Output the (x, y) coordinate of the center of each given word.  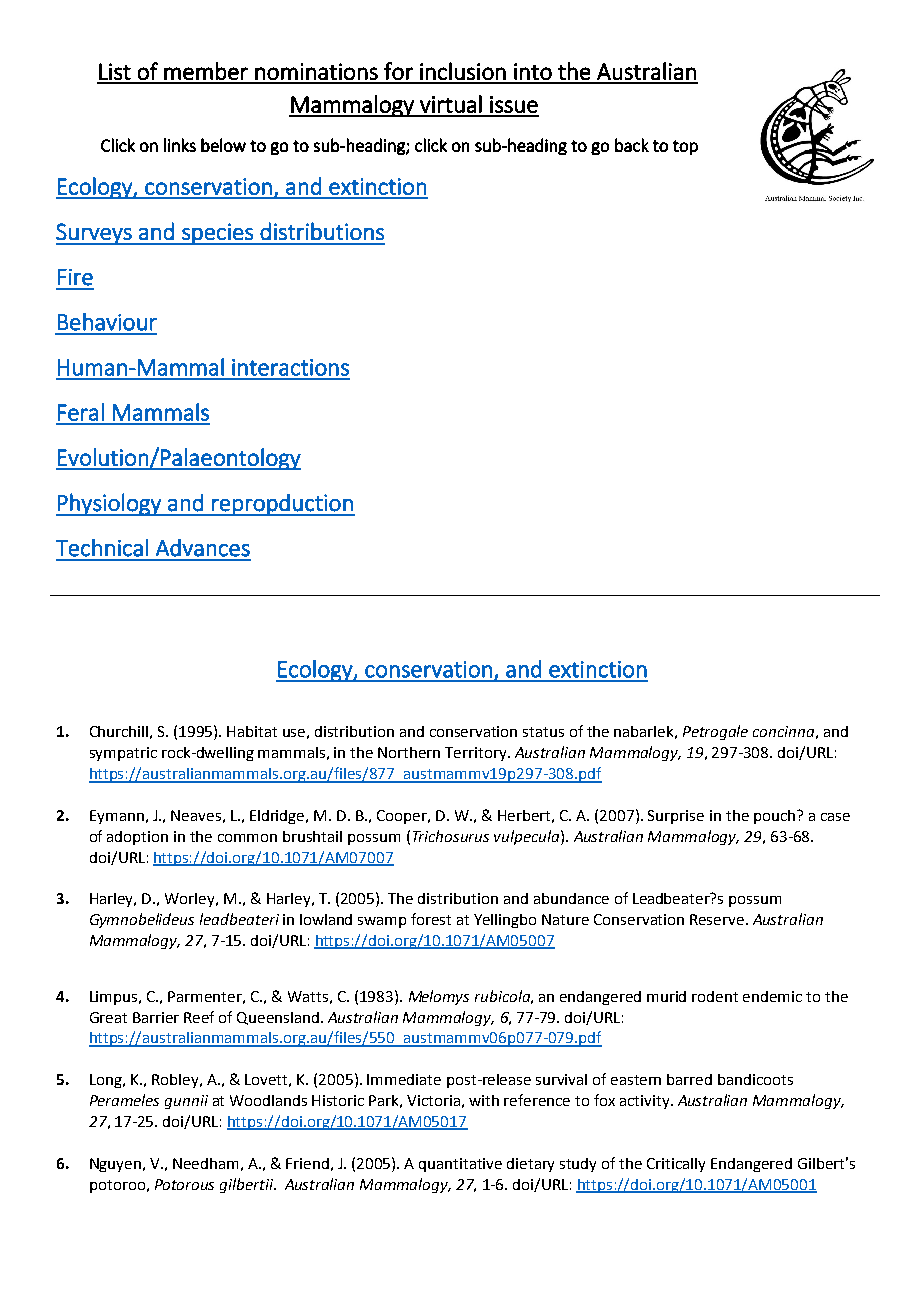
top (685, 147)
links (180, 145)
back (632, 145)
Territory (477, 754)
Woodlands (268, 1100)
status (543, 732)
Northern (409, 752)
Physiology (109, 504)
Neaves (196, 815)
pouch (774, 817)
